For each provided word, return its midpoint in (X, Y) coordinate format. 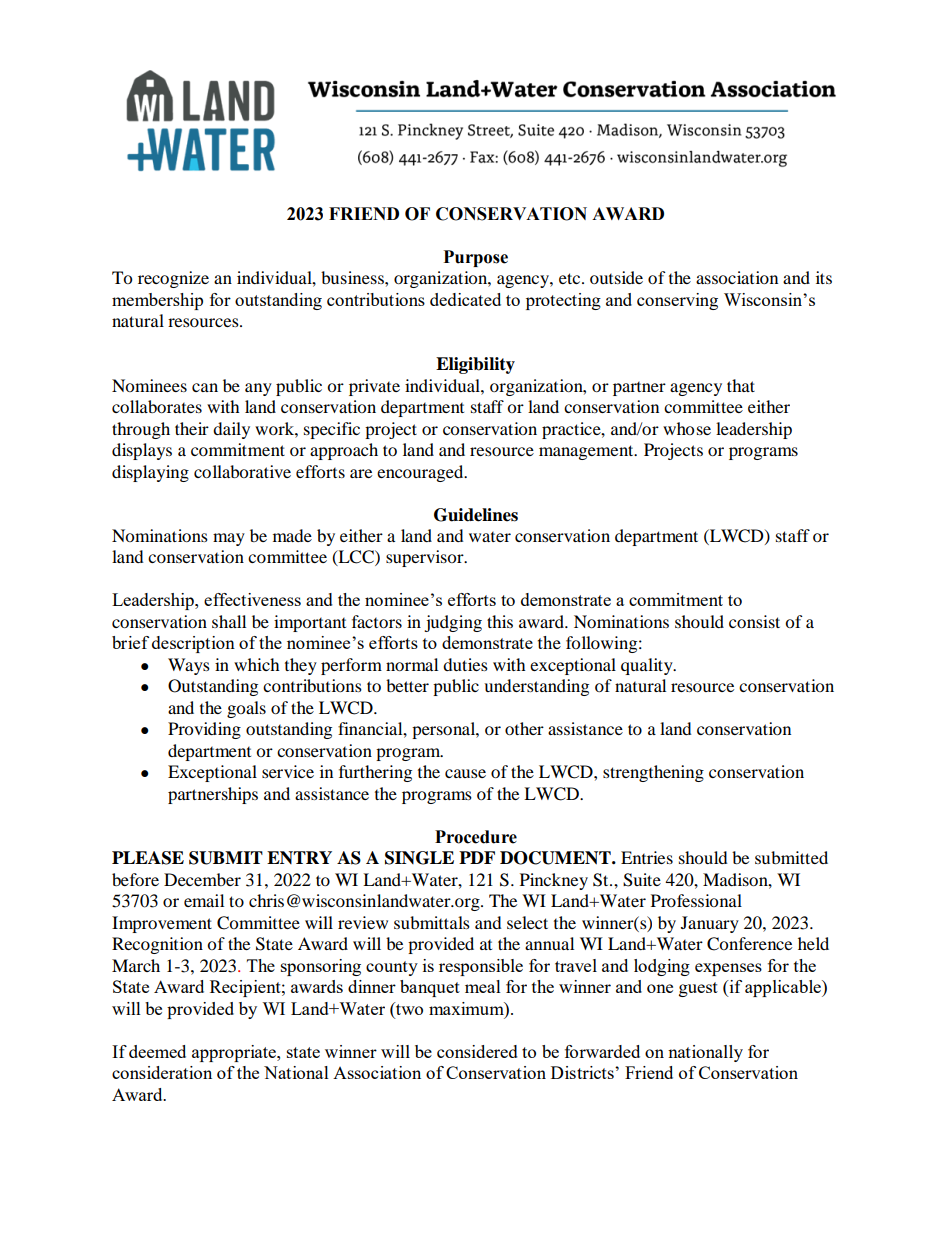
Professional (696, 900)
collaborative (242, 471)
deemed (157, 1051)
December (202, 879)
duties (465, 664)
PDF (477, 857)
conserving (677, 301)
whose (687, 428)
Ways (189, 666)
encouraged (421, 473)
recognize (173, 279)
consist (754, 621)
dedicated (465, 299)
